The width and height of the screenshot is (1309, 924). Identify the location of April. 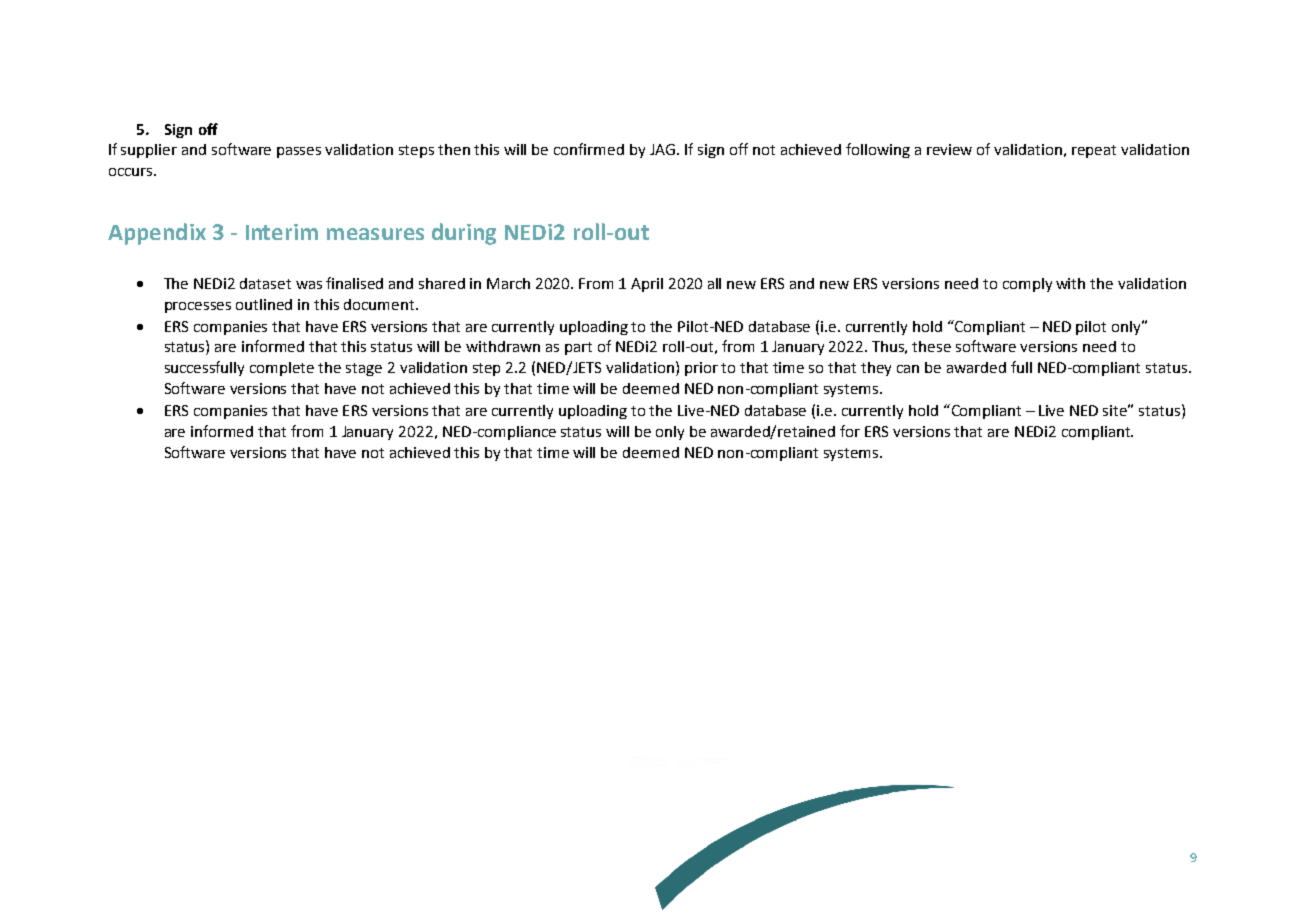
(647, 285).
